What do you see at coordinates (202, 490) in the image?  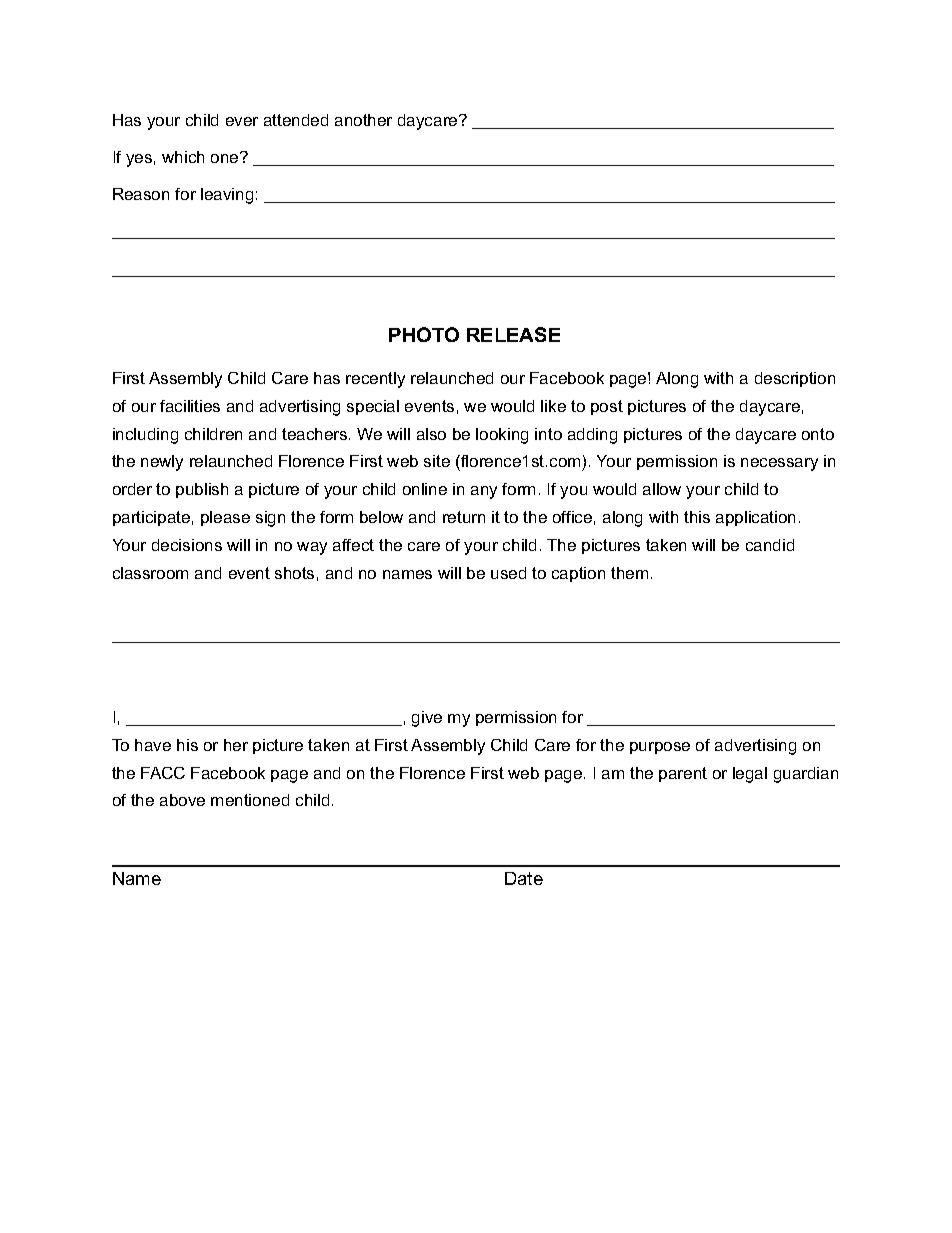 I see `publish` at bounding box center [202, 490].
